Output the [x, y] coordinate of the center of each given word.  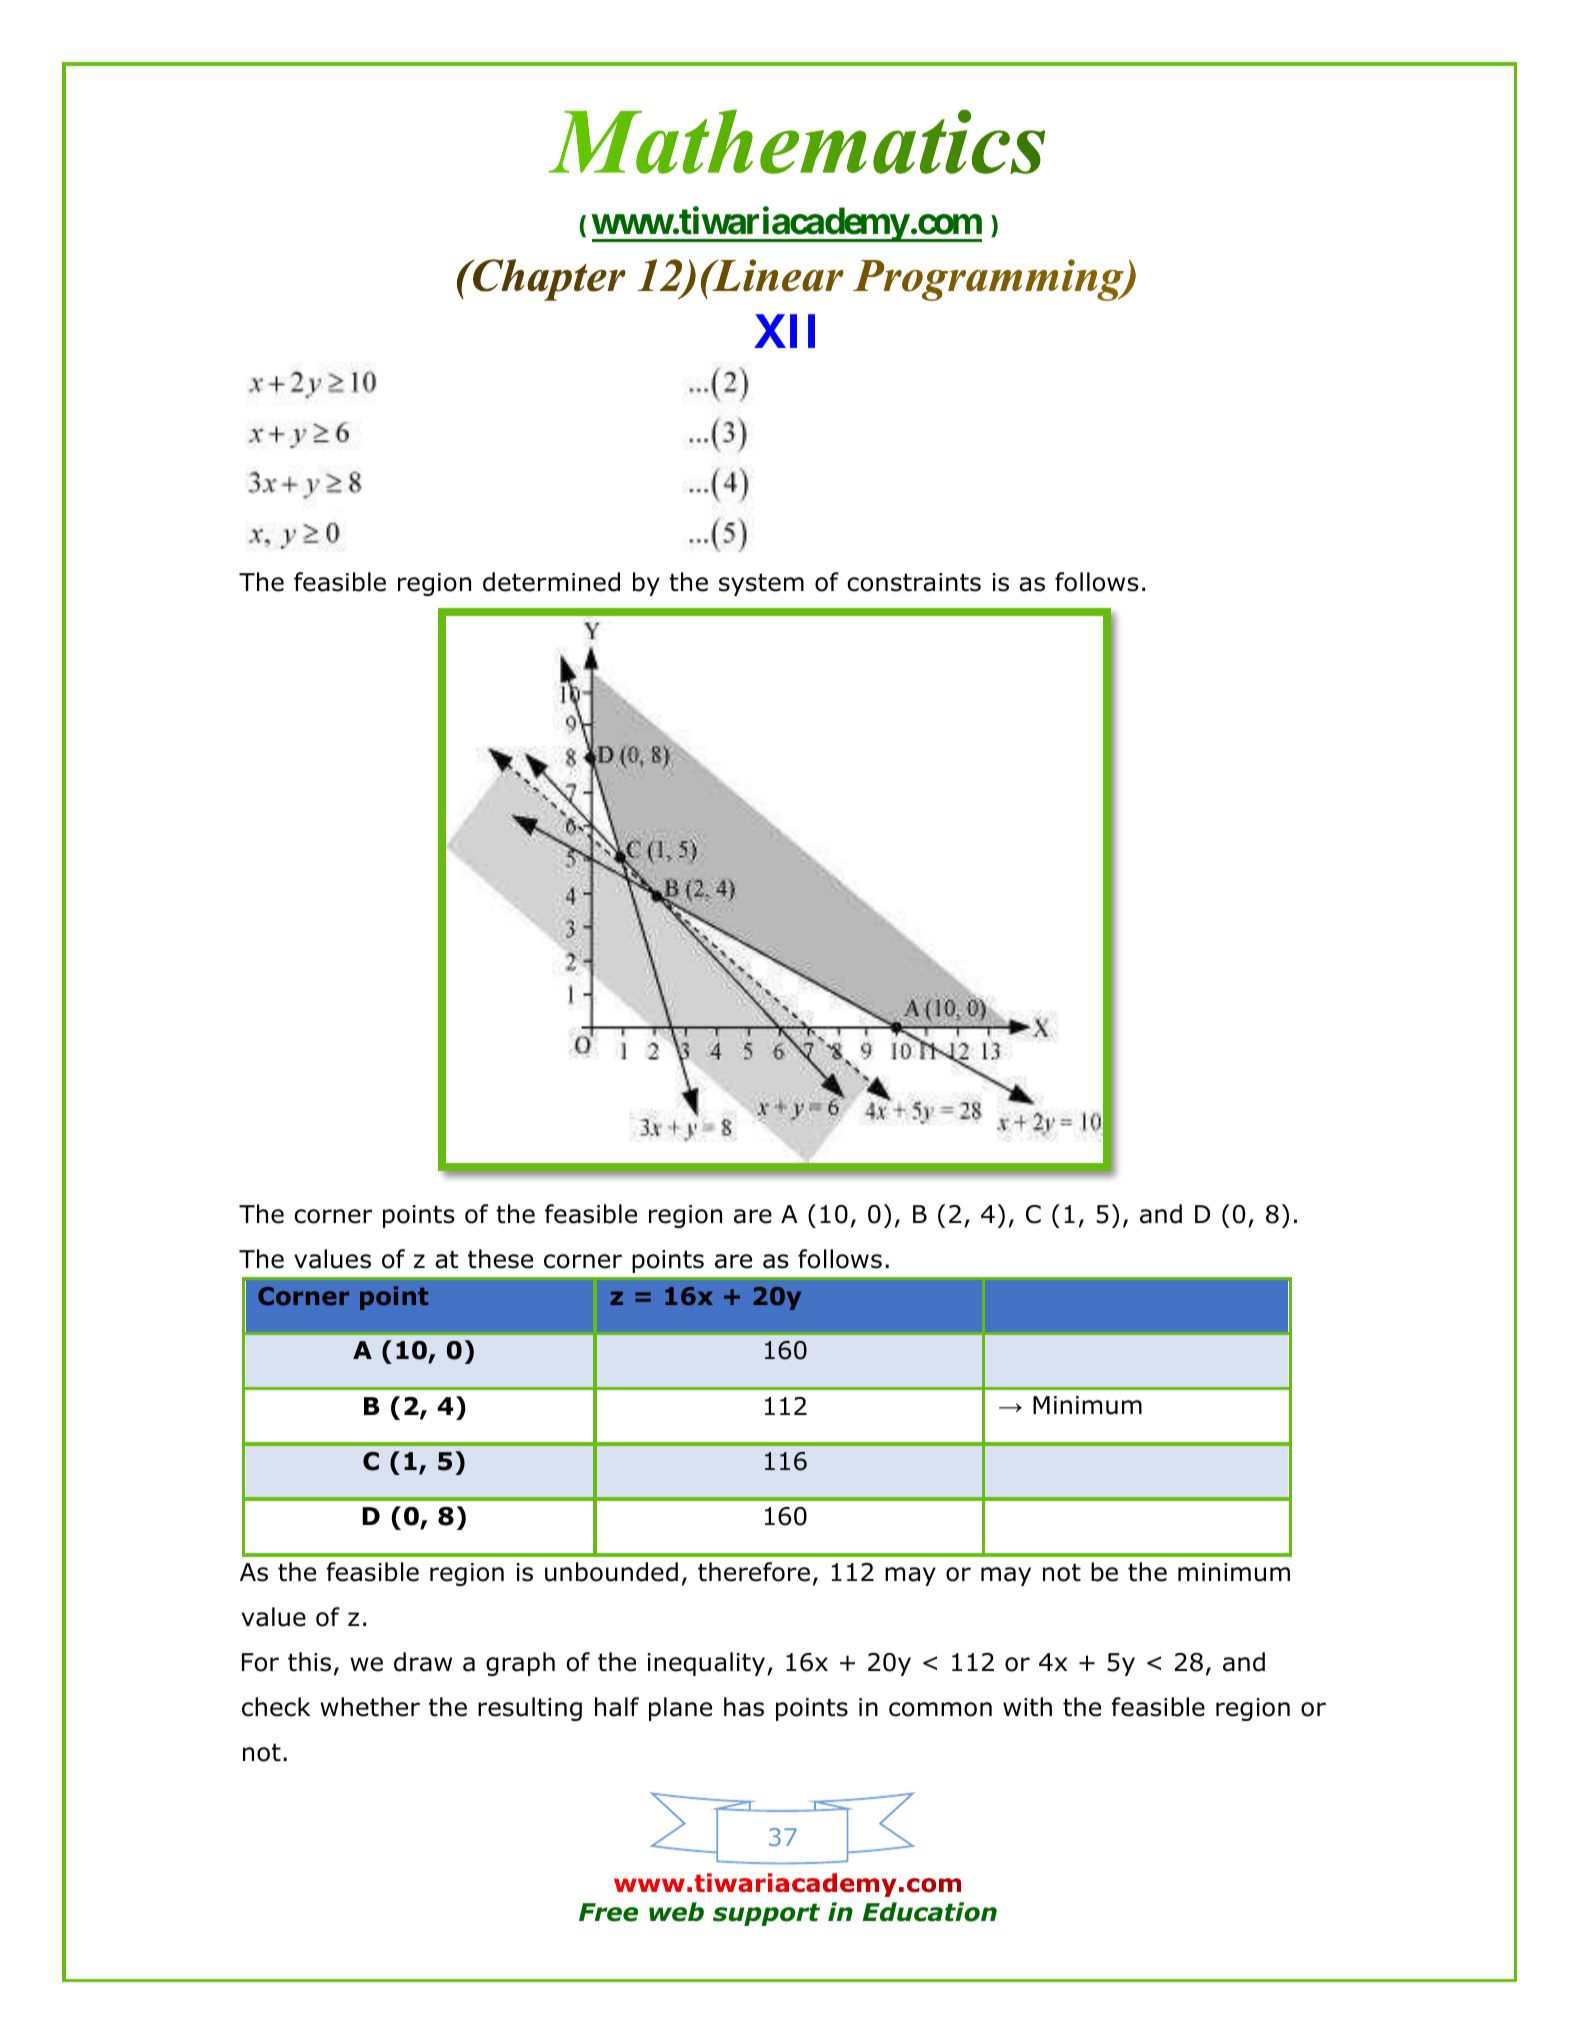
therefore [754, 1572]
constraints [914, 582]
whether [370, 1707]
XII [784, 331]
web [676, 1912]
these [500, 1259]
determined [551, 582]
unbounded [611, 1572]
